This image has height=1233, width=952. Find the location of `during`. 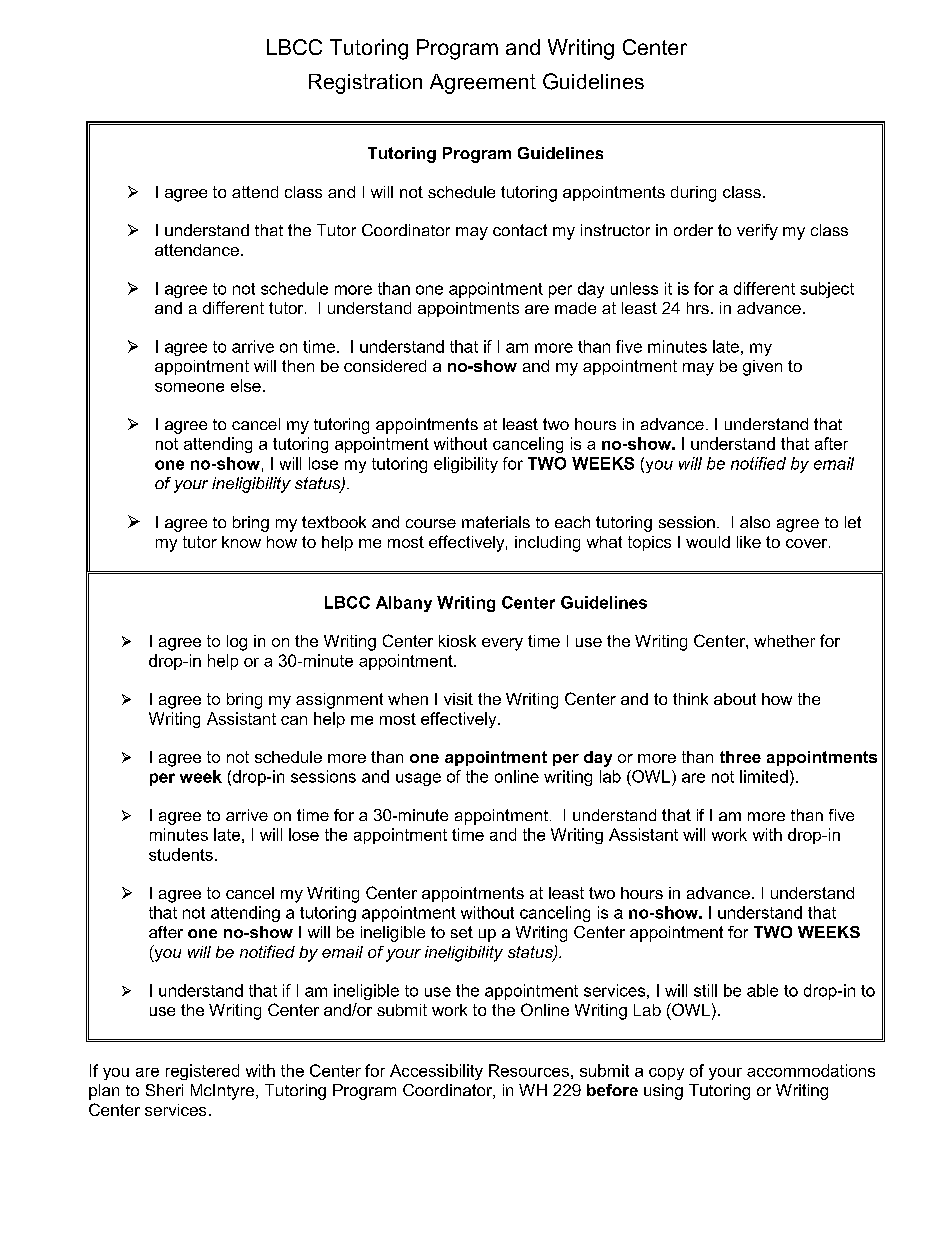

during is located at coordinates (693, 194).
